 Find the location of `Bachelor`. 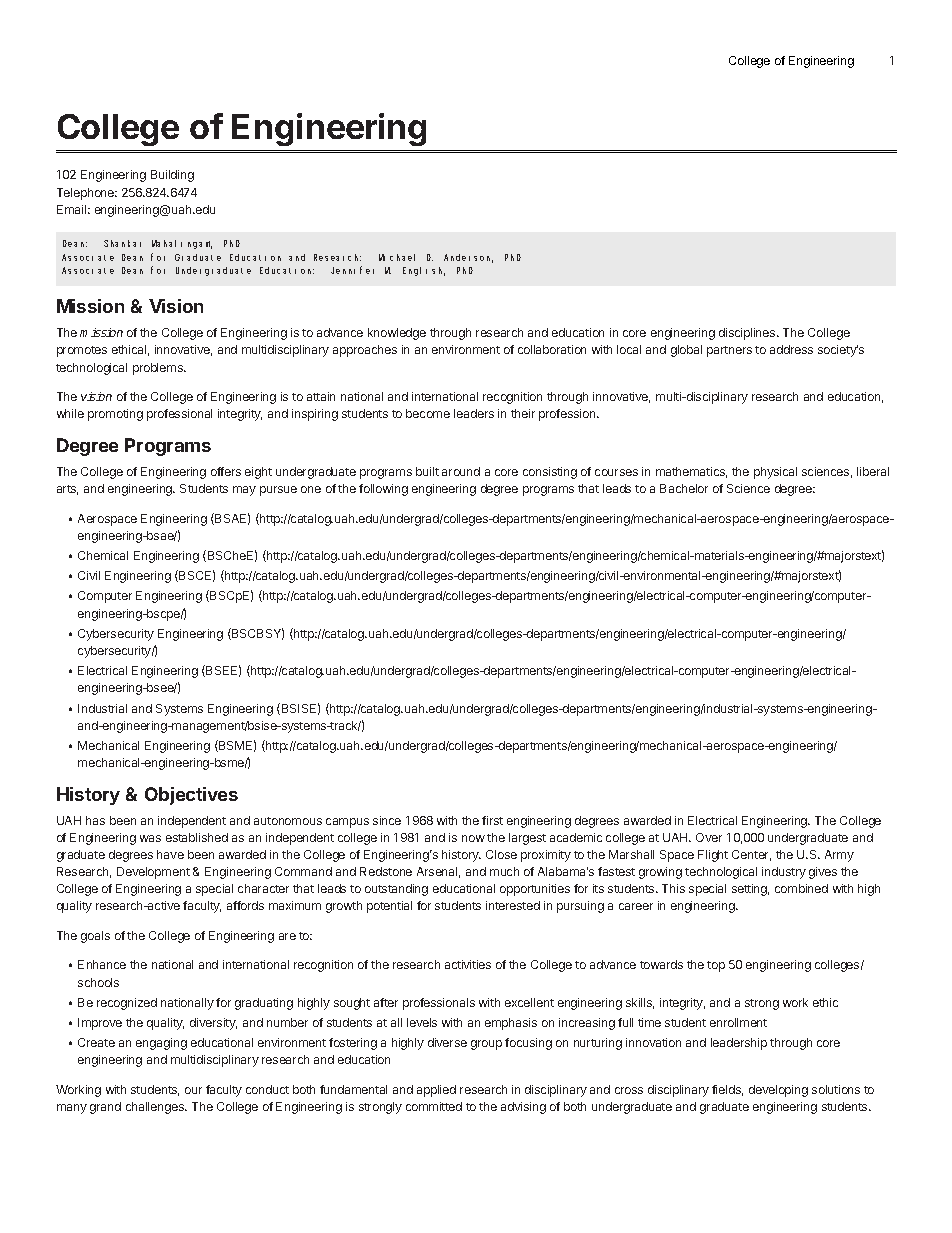

Bachelor is located at coordinates (684, 488).
